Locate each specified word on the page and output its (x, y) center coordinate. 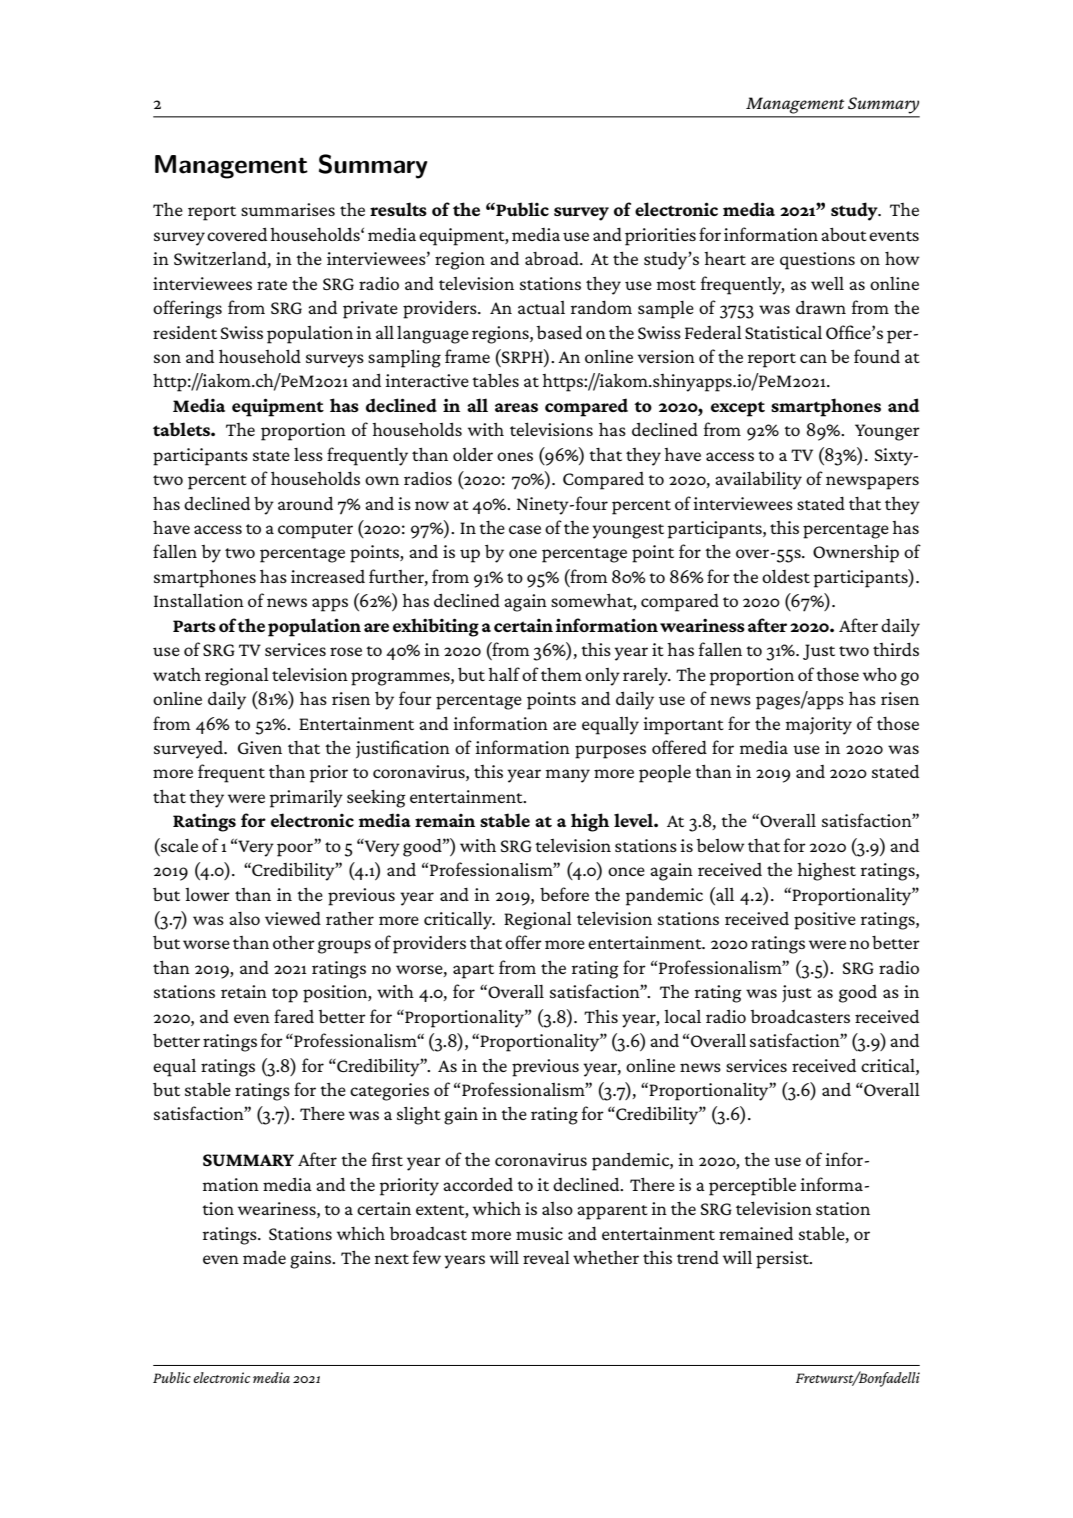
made (264, 1257)
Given (260, 747)
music (539, 1233)
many (567, 776)
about (844, 234)
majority (818, 726)
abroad (553, 258)
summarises (288, 209)
